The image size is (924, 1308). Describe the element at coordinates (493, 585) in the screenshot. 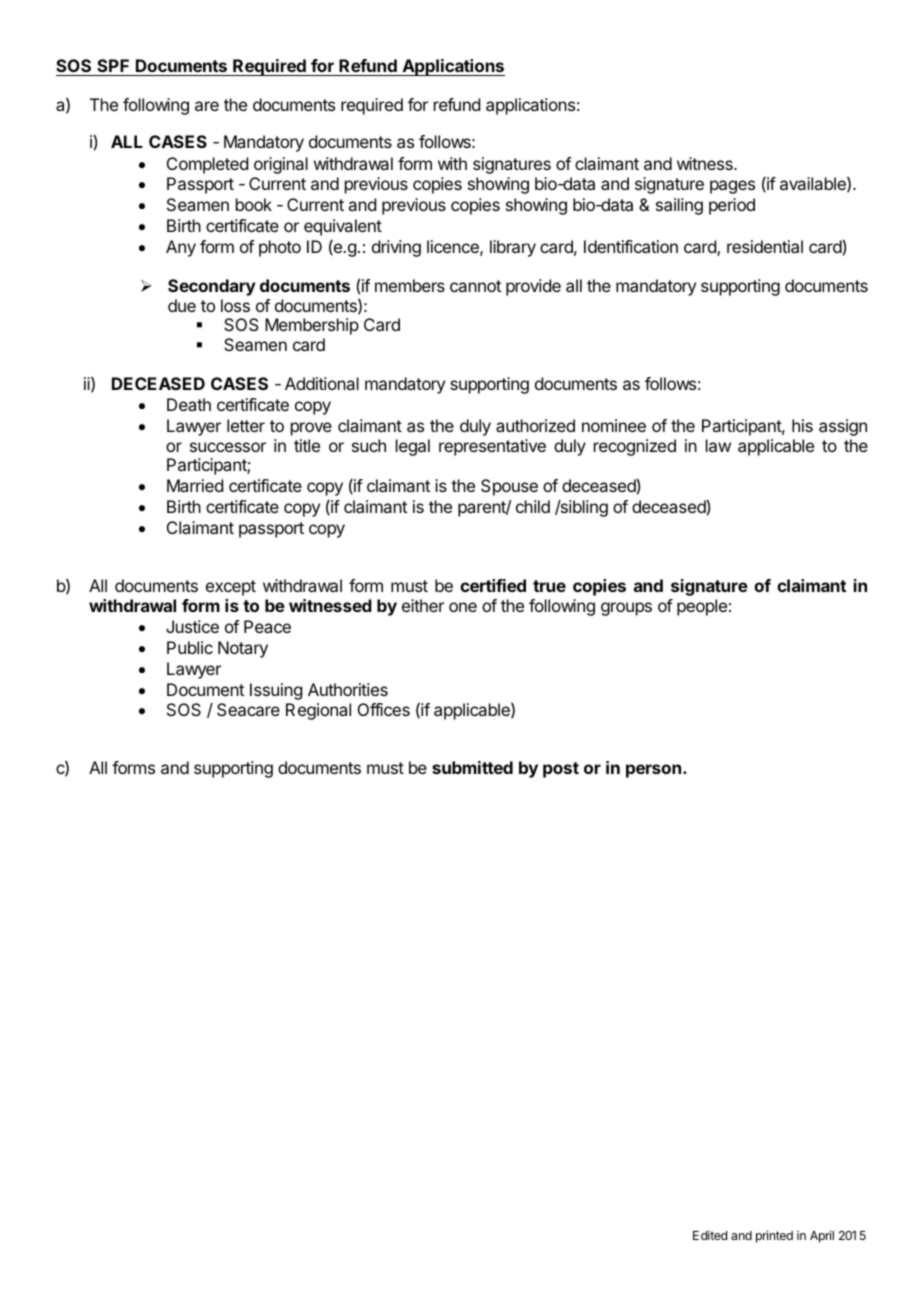

I see `certified` at that location.
